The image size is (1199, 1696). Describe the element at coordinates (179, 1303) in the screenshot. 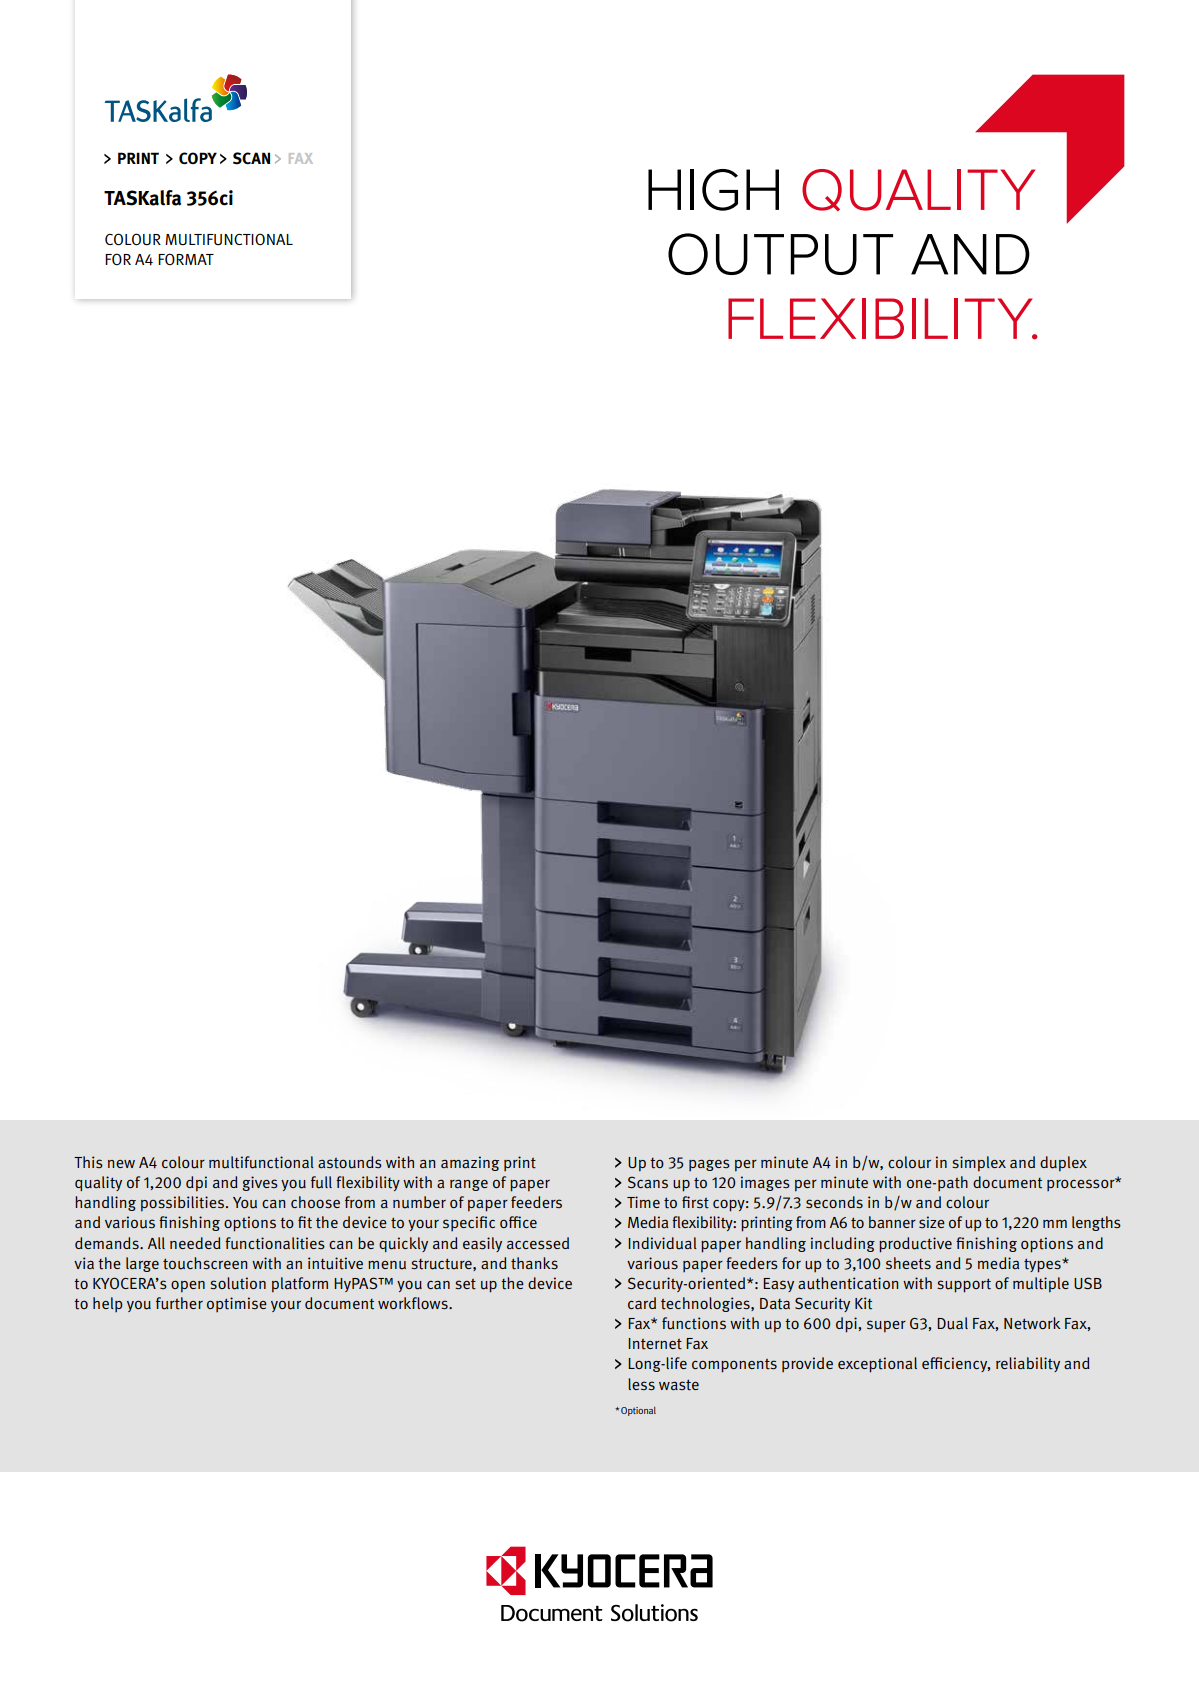

I see `further` at that location.
